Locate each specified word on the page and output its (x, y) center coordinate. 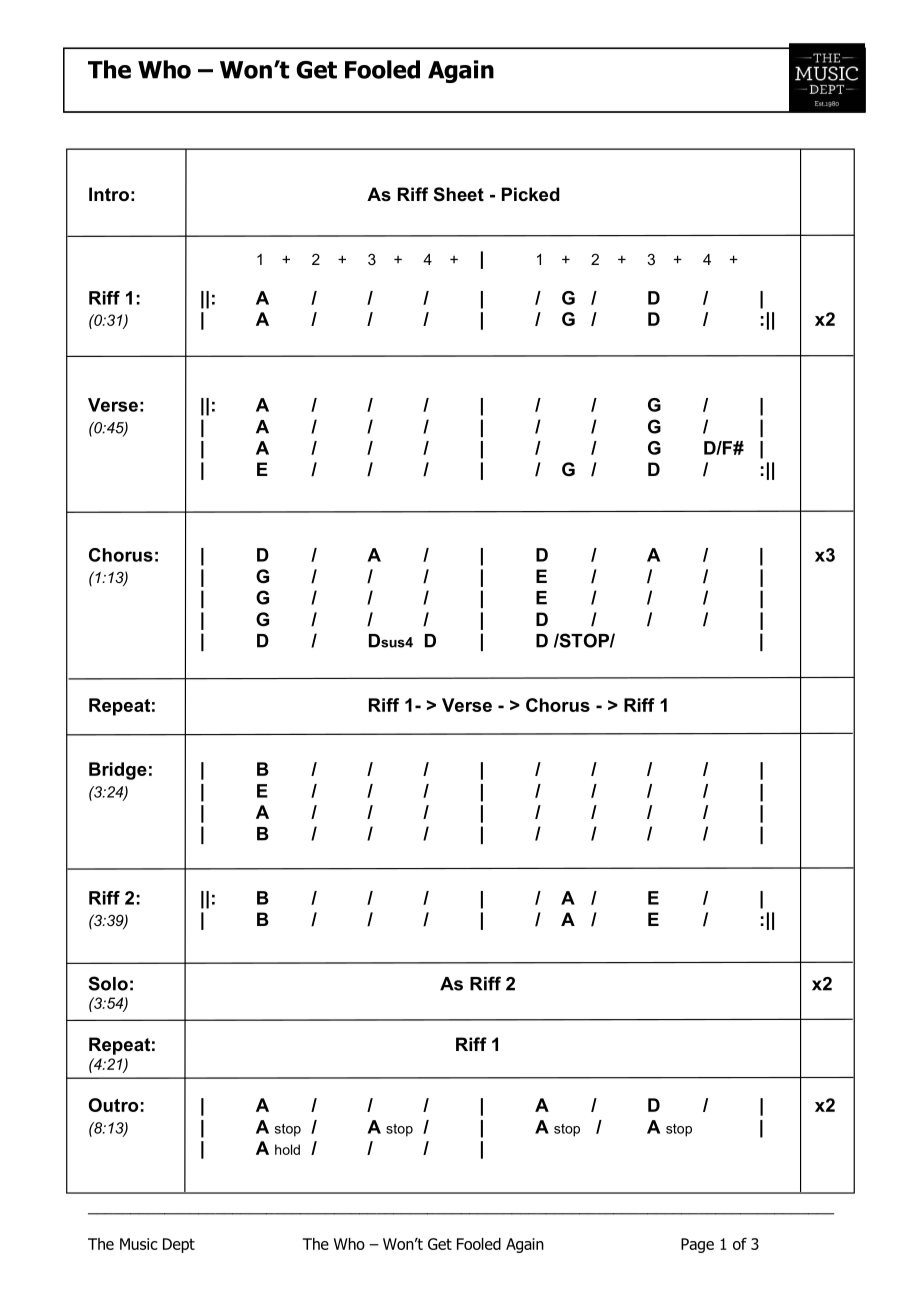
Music (139, 1244)
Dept (179, 1245)
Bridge (118, 771)
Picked (531, 194)
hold (287, 1149)
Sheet (459, 194)
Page (697, 1245)
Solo (108, 983)
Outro (113, 1105)
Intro (109, 194)
